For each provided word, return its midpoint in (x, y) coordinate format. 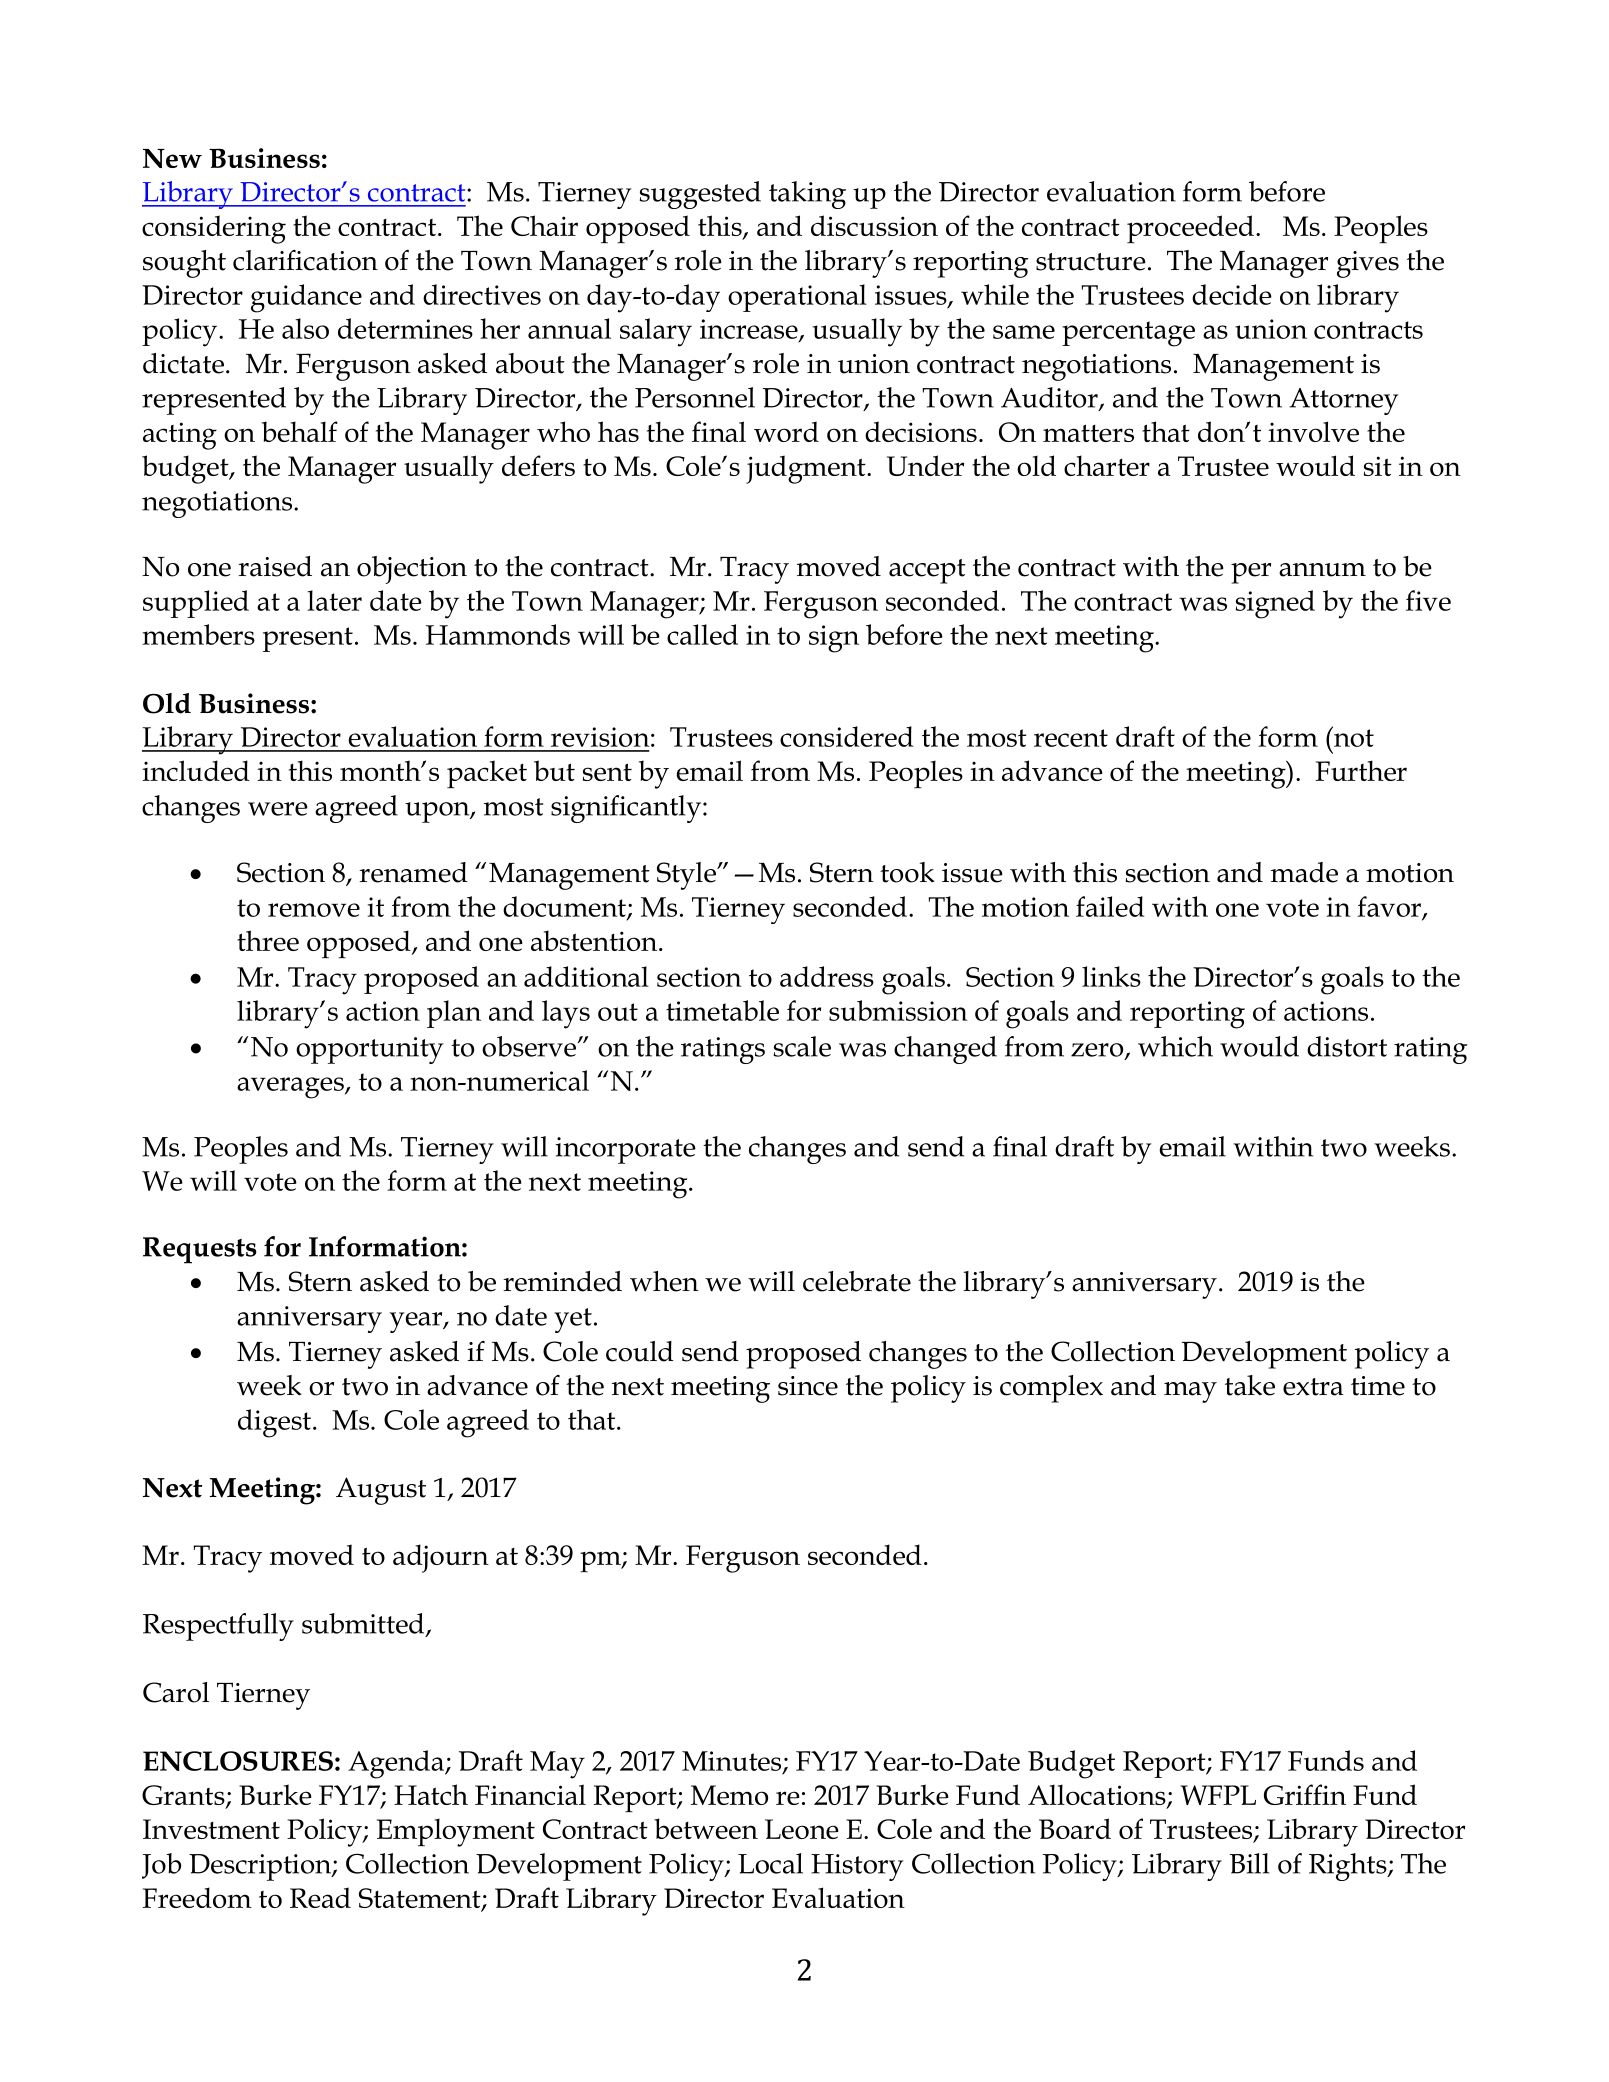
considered (847, 736)
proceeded (1190, 229)
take (1250, 1385)
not (1353, 737)
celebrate (857, 1281)
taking (807, 195)
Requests (200, 1250)
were (278, 809)
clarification (305, 260)
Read (320, 1897)
